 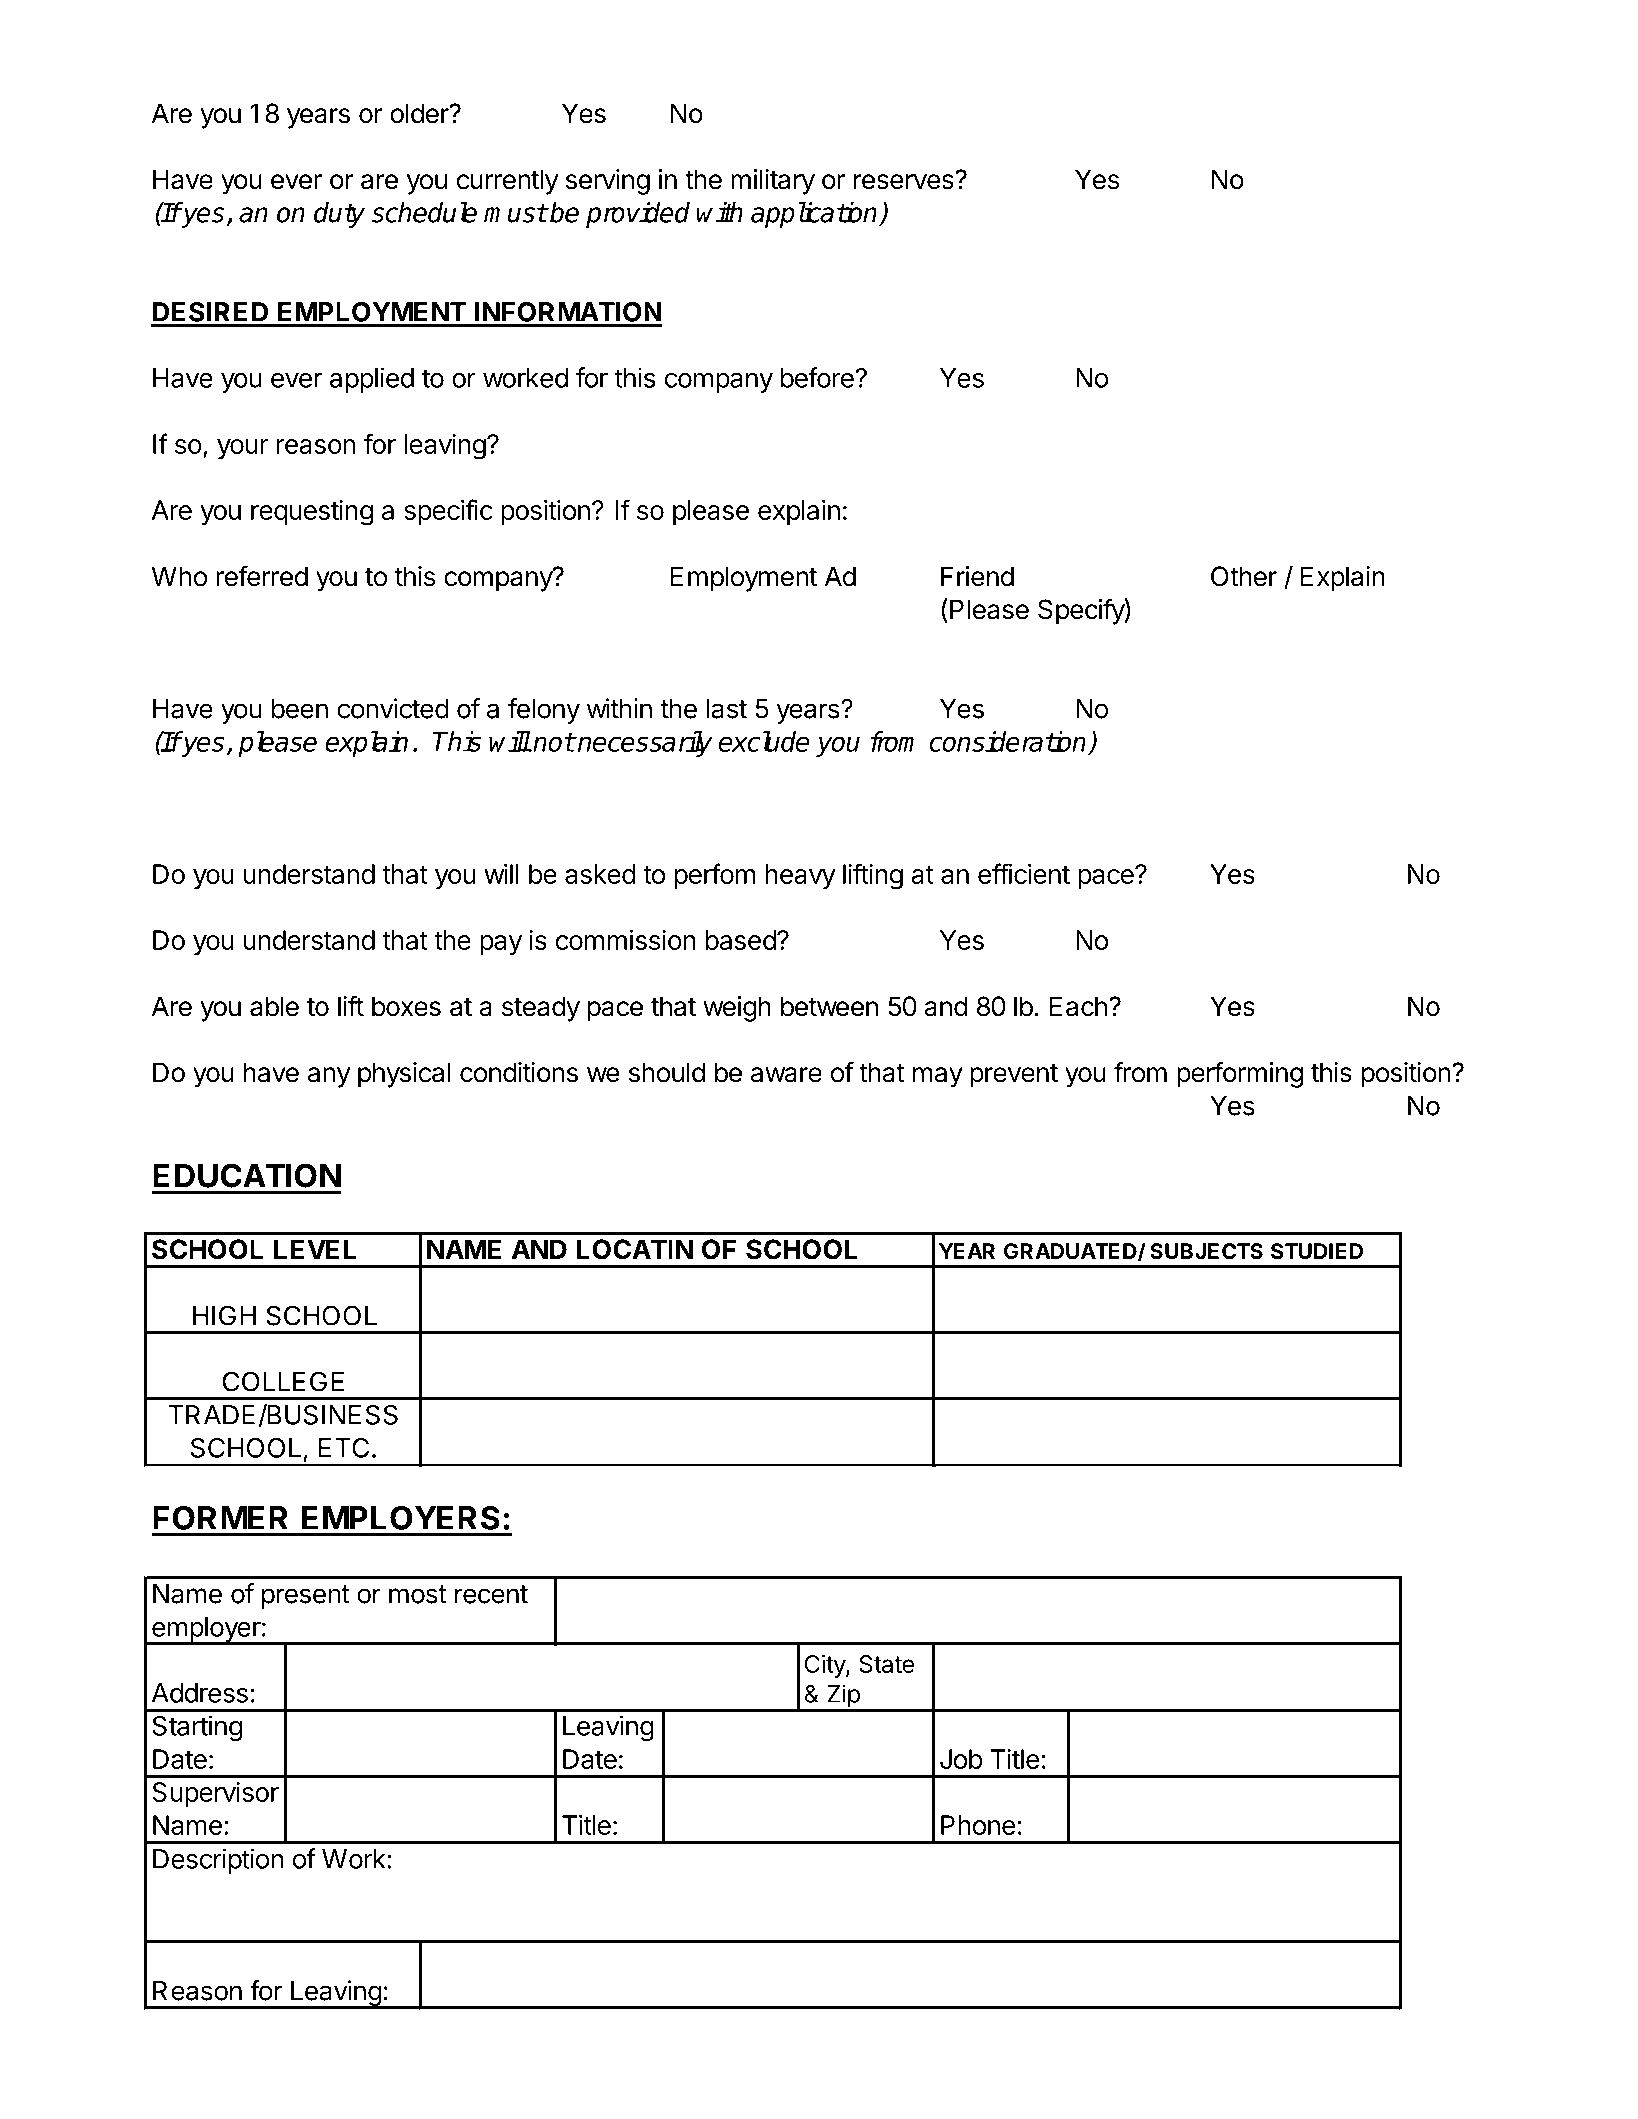 I want to click on City, so click(x=826, y=1666).
